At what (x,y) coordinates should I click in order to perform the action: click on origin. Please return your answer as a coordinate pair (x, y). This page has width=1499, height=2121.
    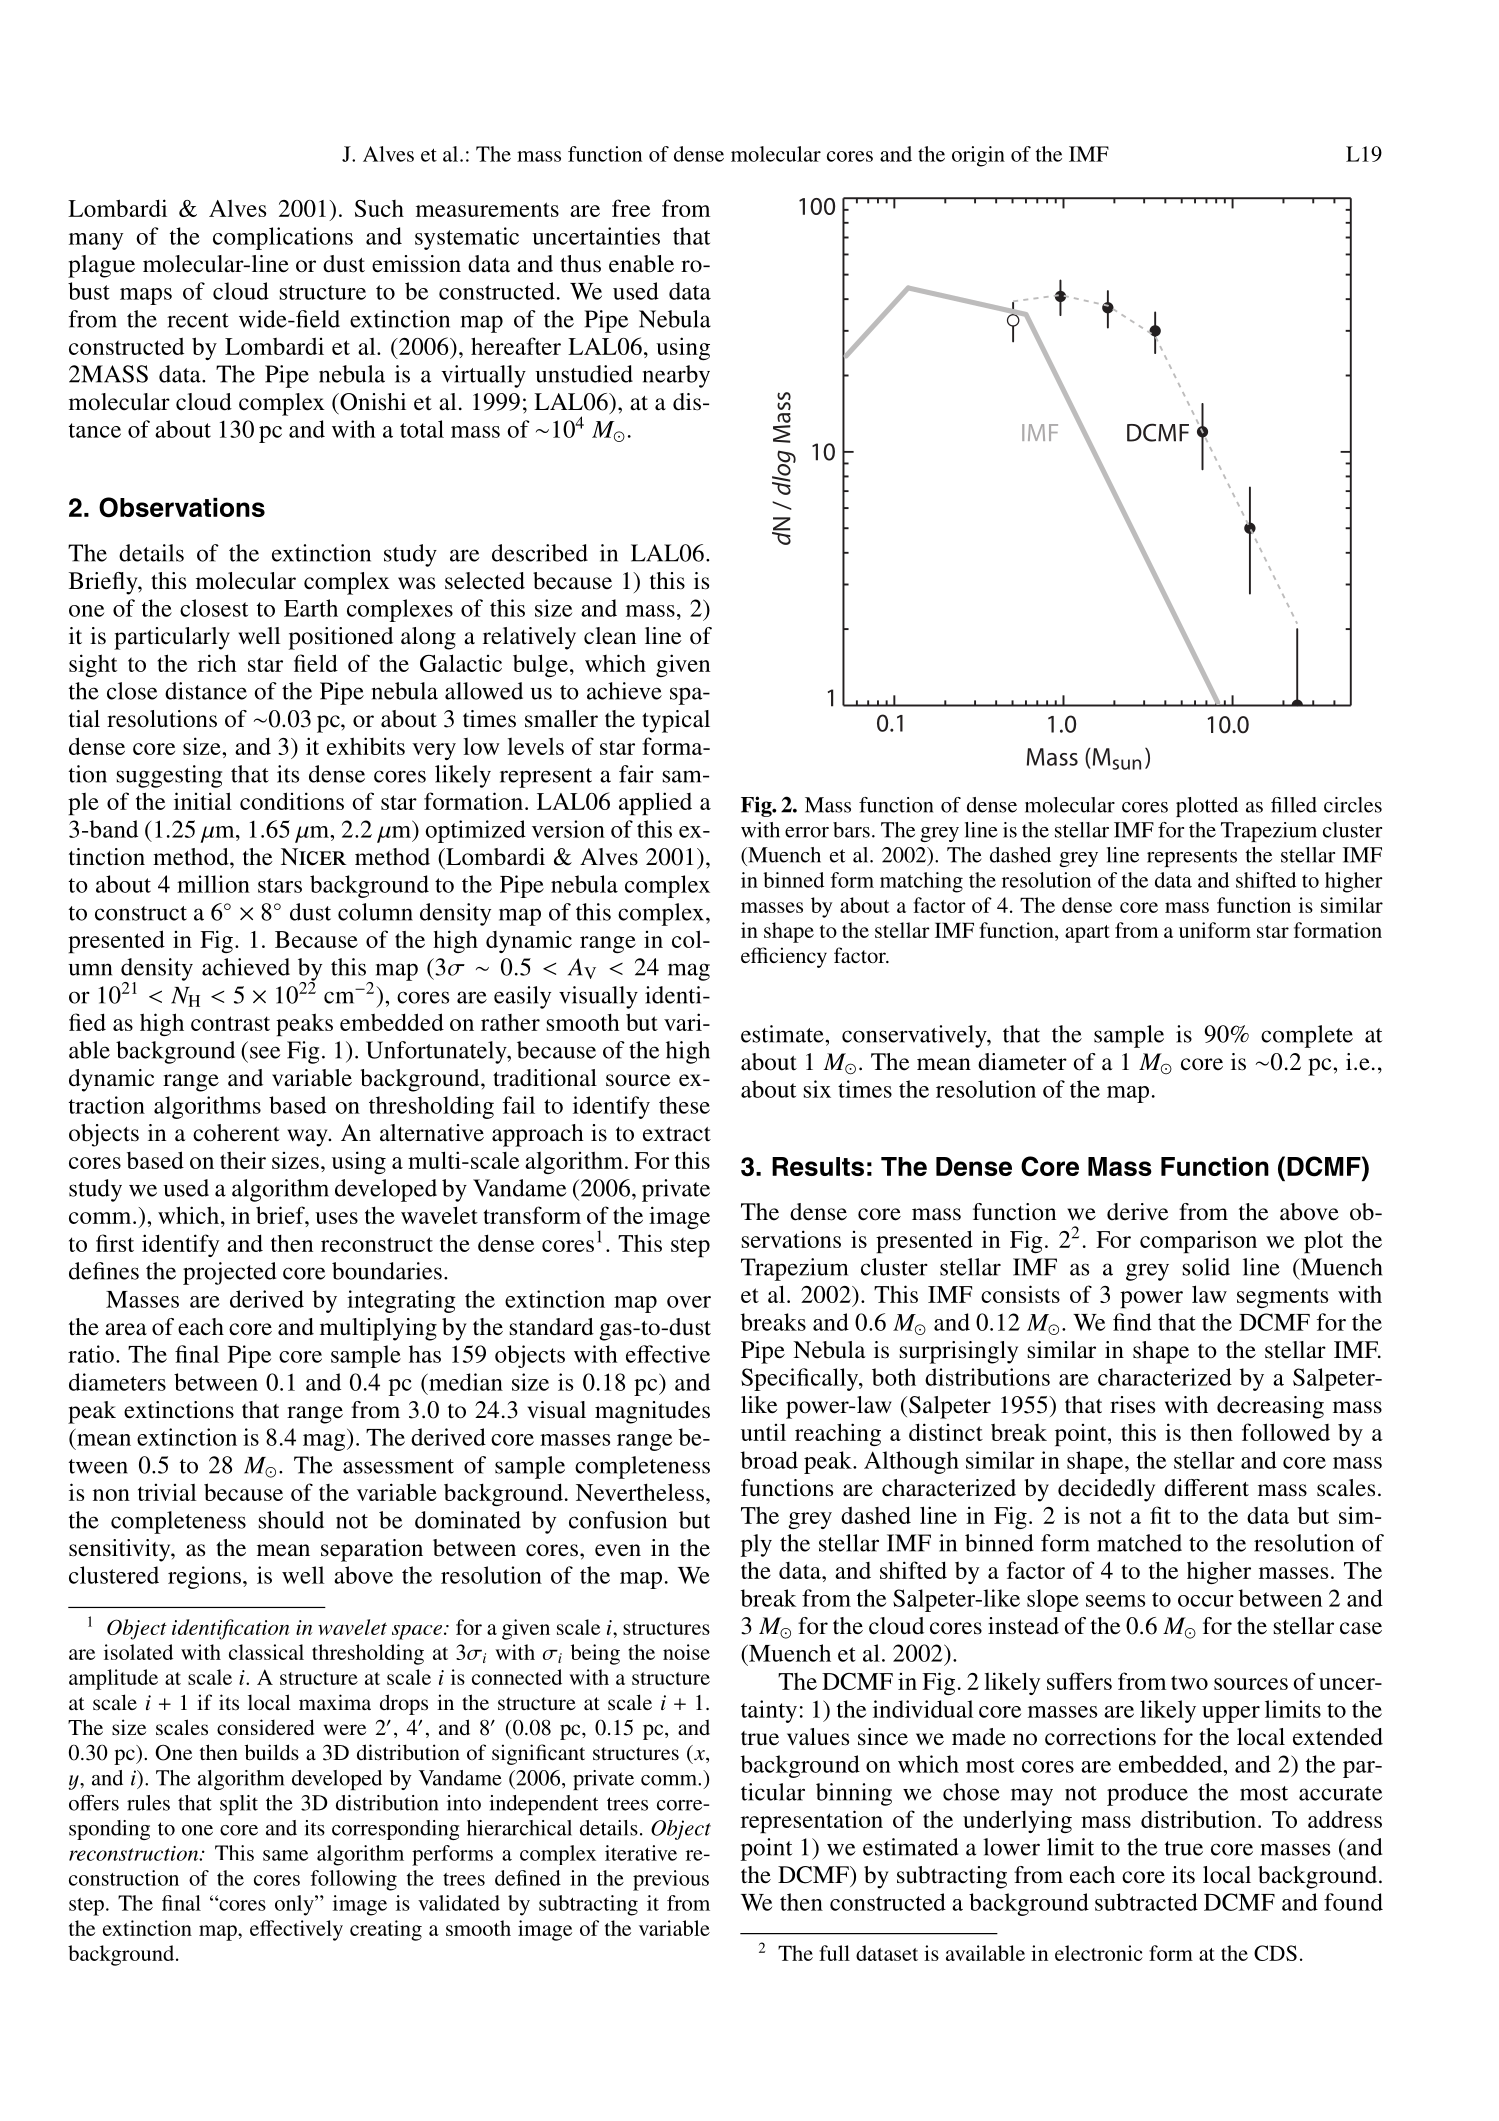
    Looking at the image, I should click on (978, 156).
